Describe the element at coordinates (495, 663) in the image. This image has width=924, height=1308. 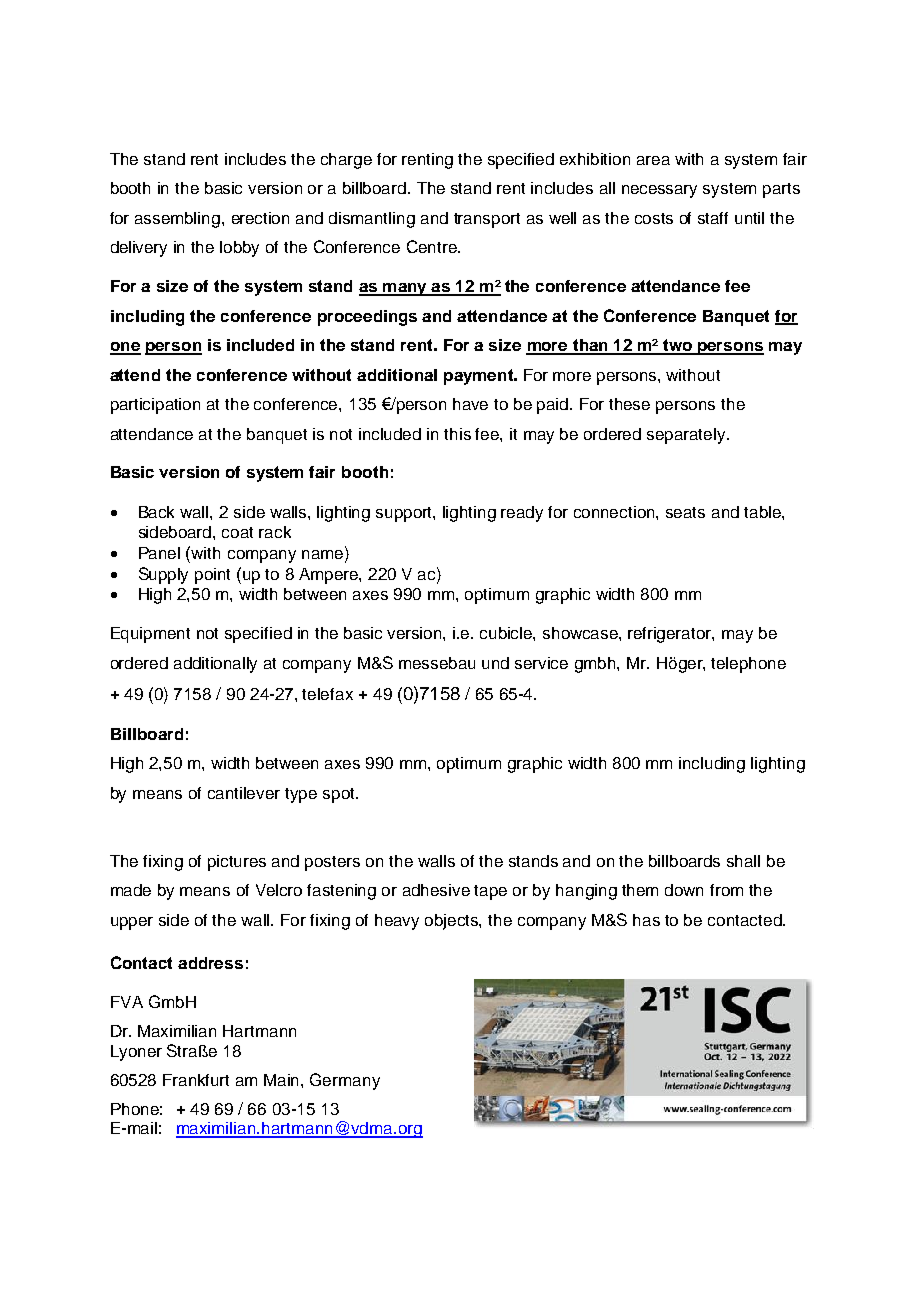
I see `und` at that location.
